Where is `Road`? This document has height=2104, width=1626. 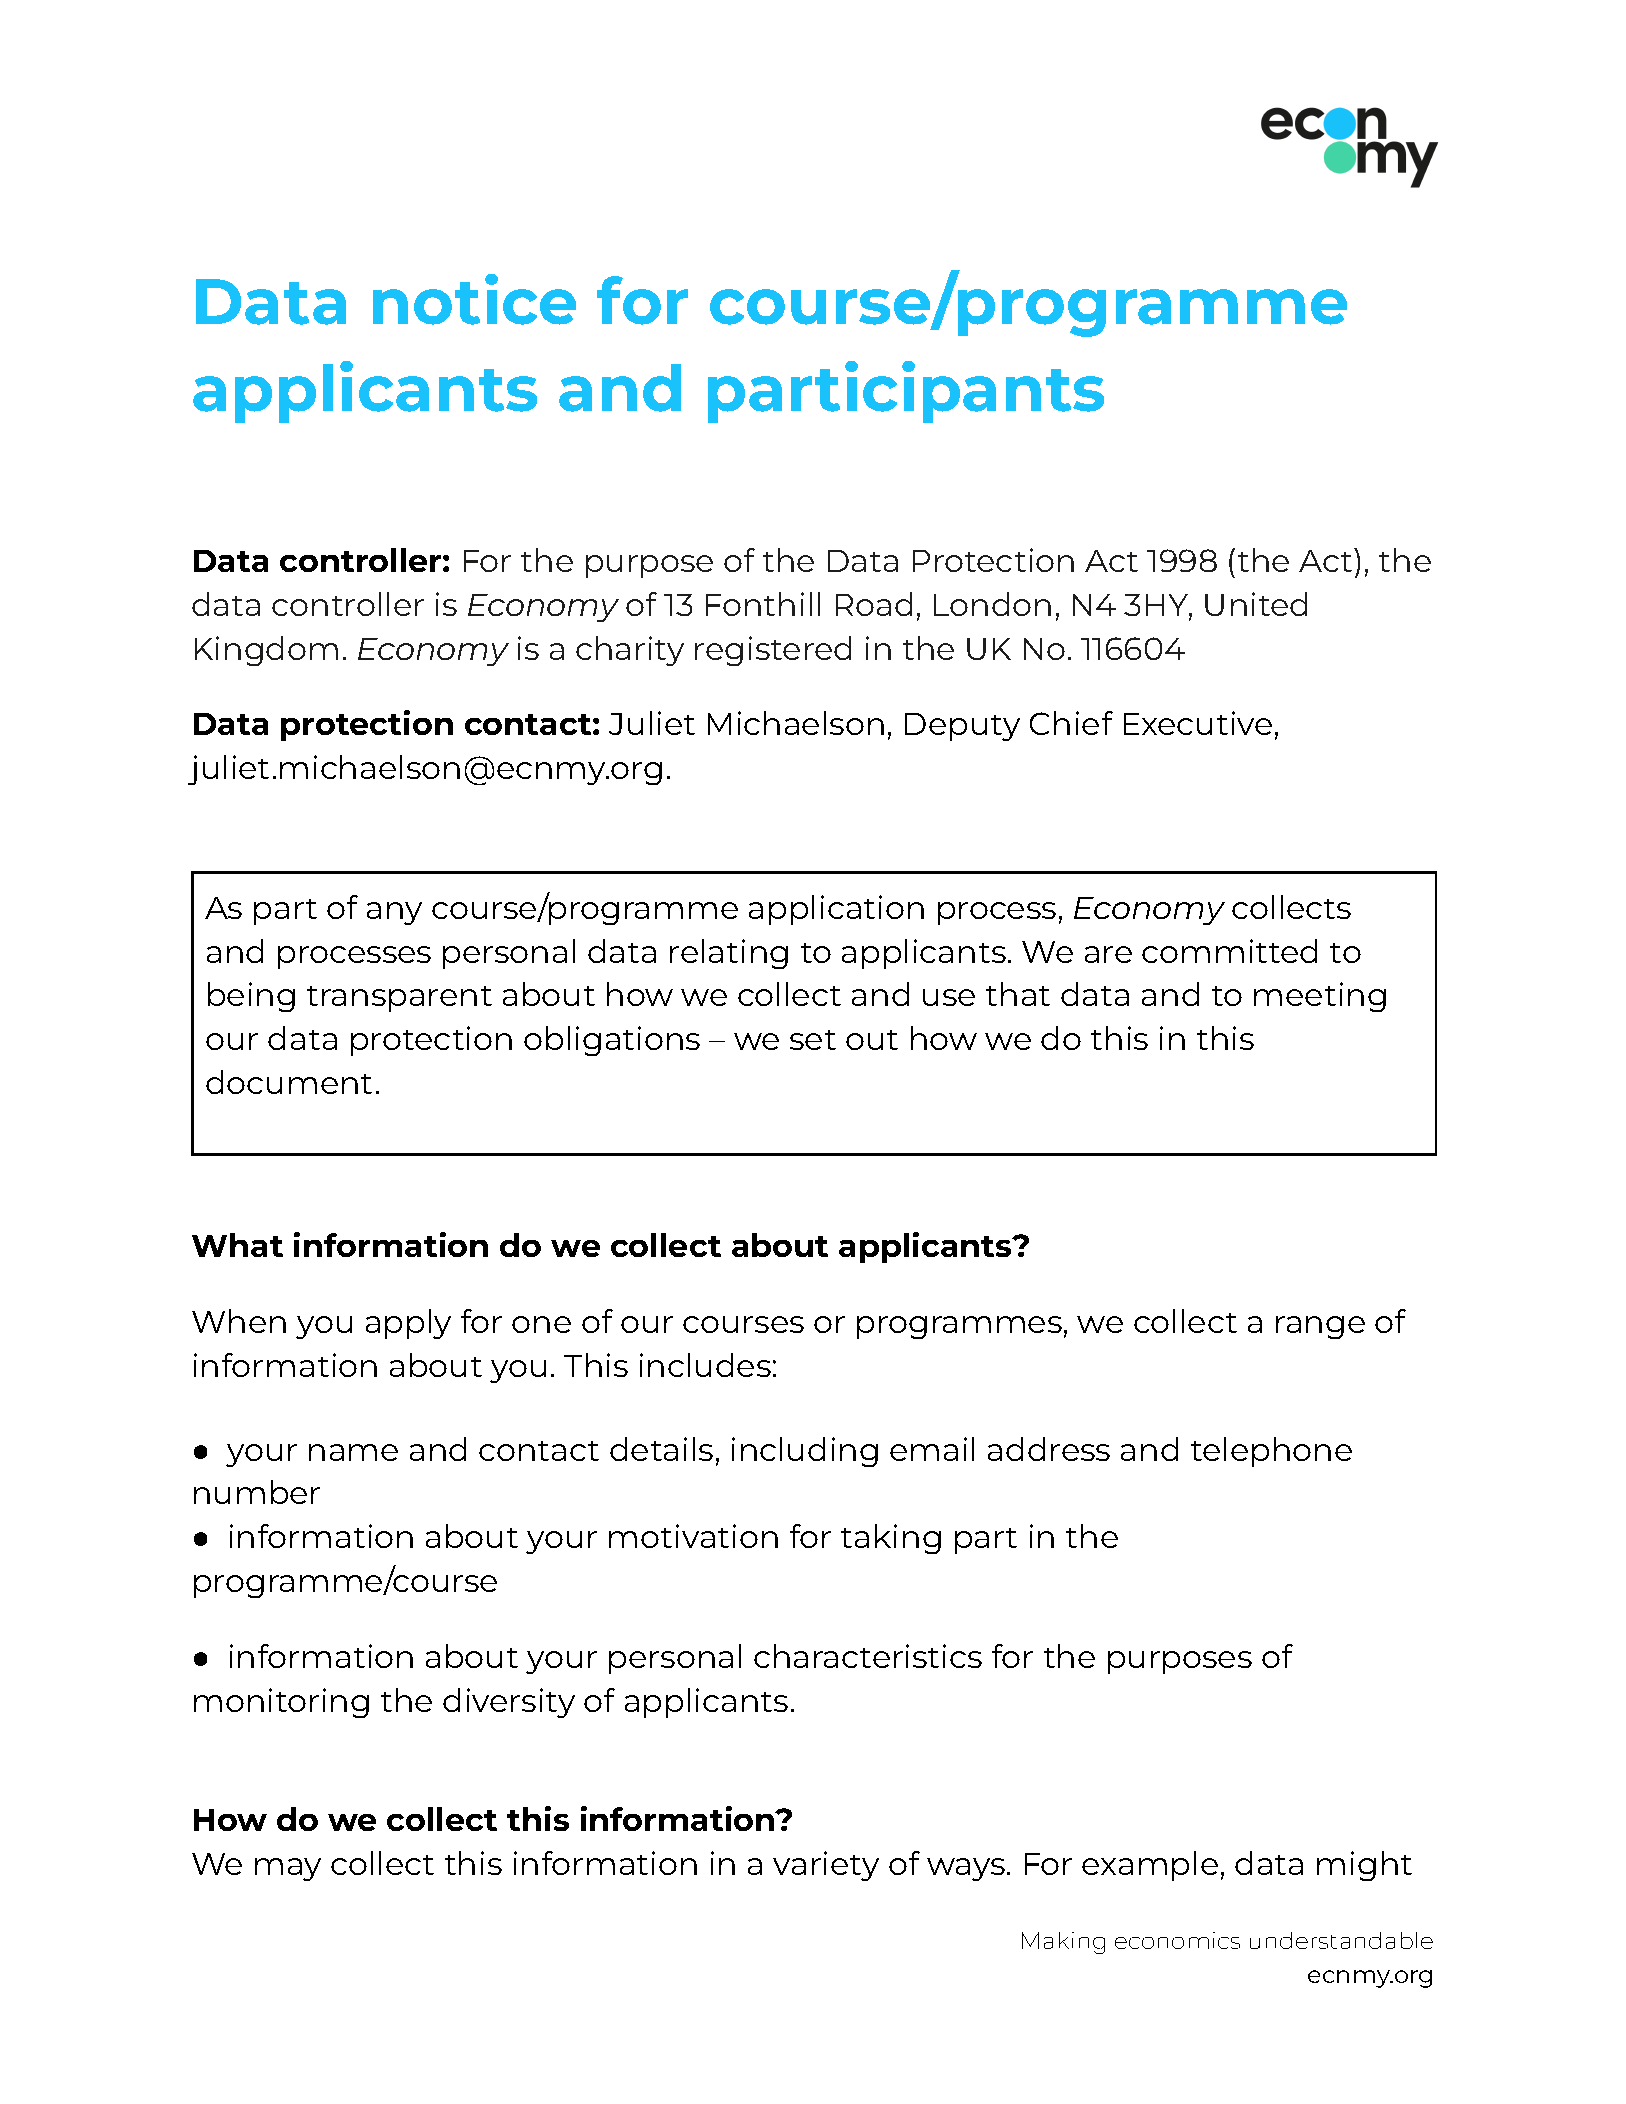
Road is located at coordinates (874, 604).
